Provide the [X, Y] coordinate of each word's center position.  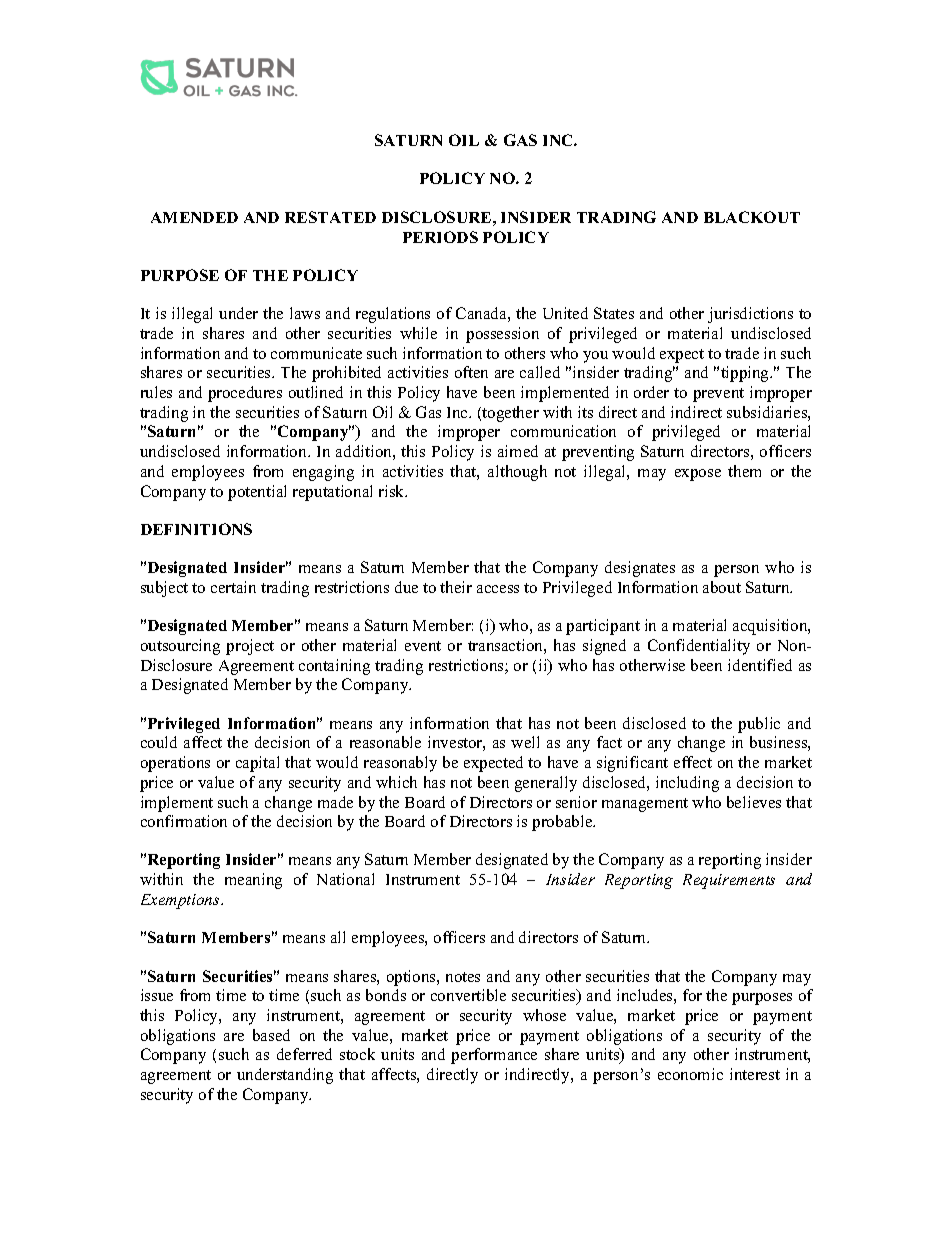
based [271, 1035]
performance [494, 1056]
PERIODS [440, 237]
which [396, 782]
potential [257, 493]
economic [690, 1074]
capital [257, 764]
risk [393, 491]
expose [698, 475]
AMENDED [194, 217]
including [687, 784]
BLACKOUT [752, 217]
